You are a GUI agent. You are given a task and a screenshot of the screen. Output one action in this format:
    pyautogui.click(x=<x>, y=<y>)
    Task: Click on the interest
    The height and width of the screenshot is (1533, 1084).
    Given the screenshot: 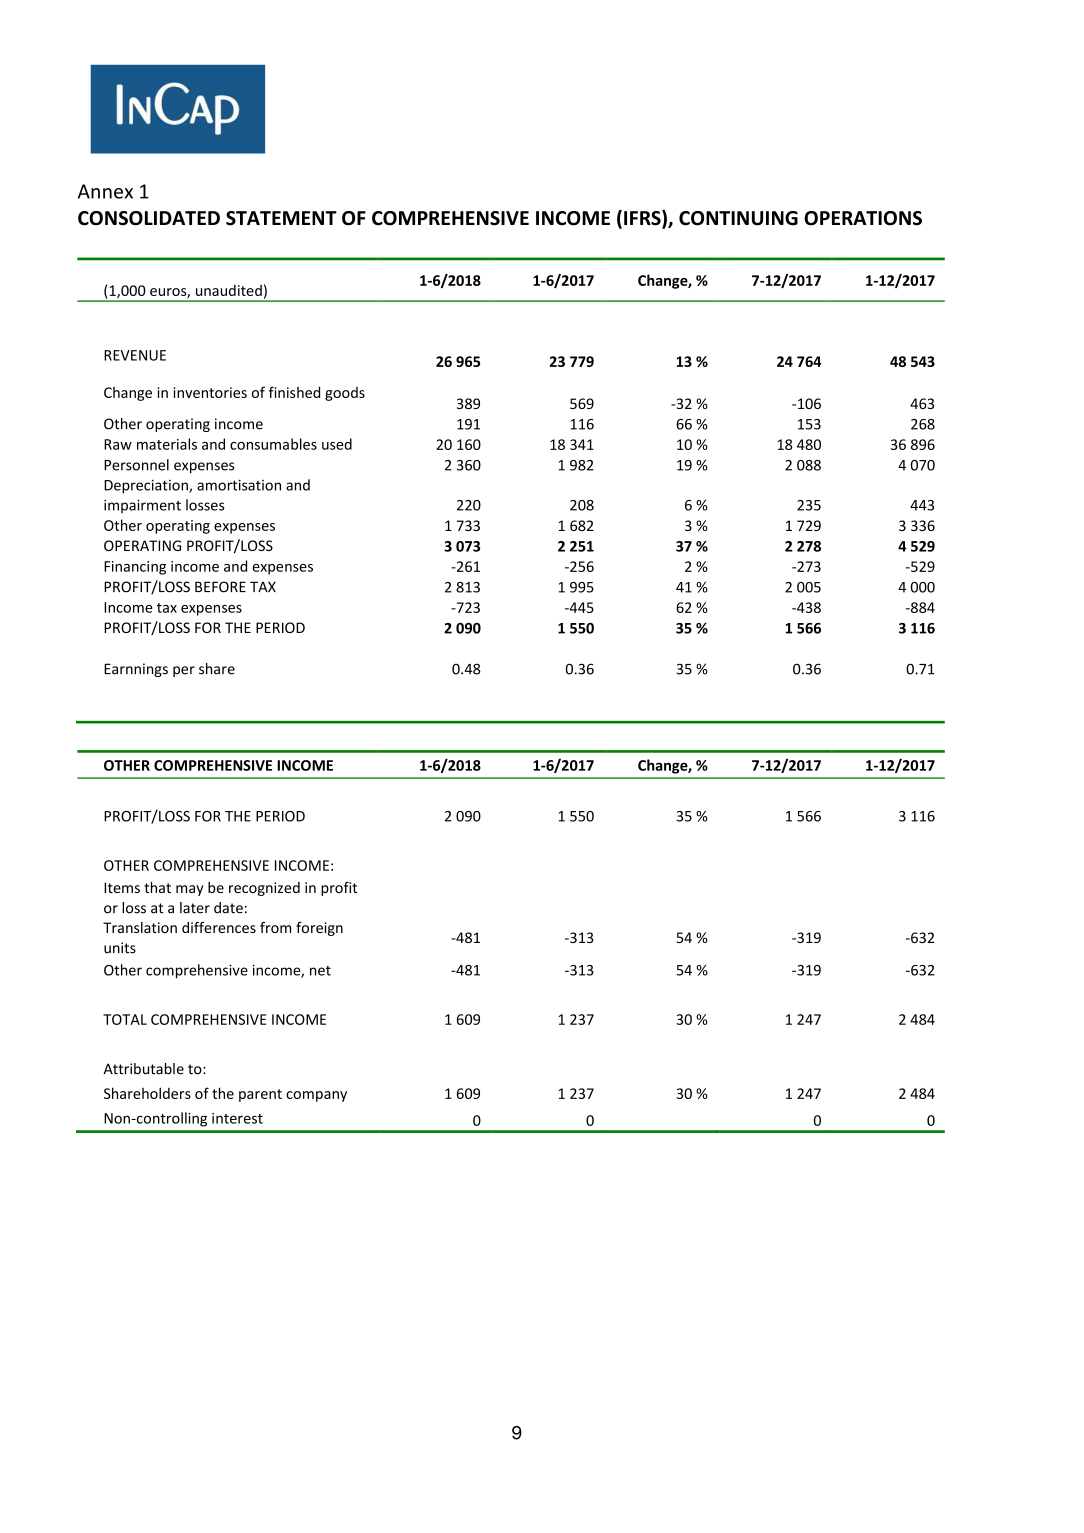 What is the action you would take?
    pyautogui.click(x=237, y=1118)
